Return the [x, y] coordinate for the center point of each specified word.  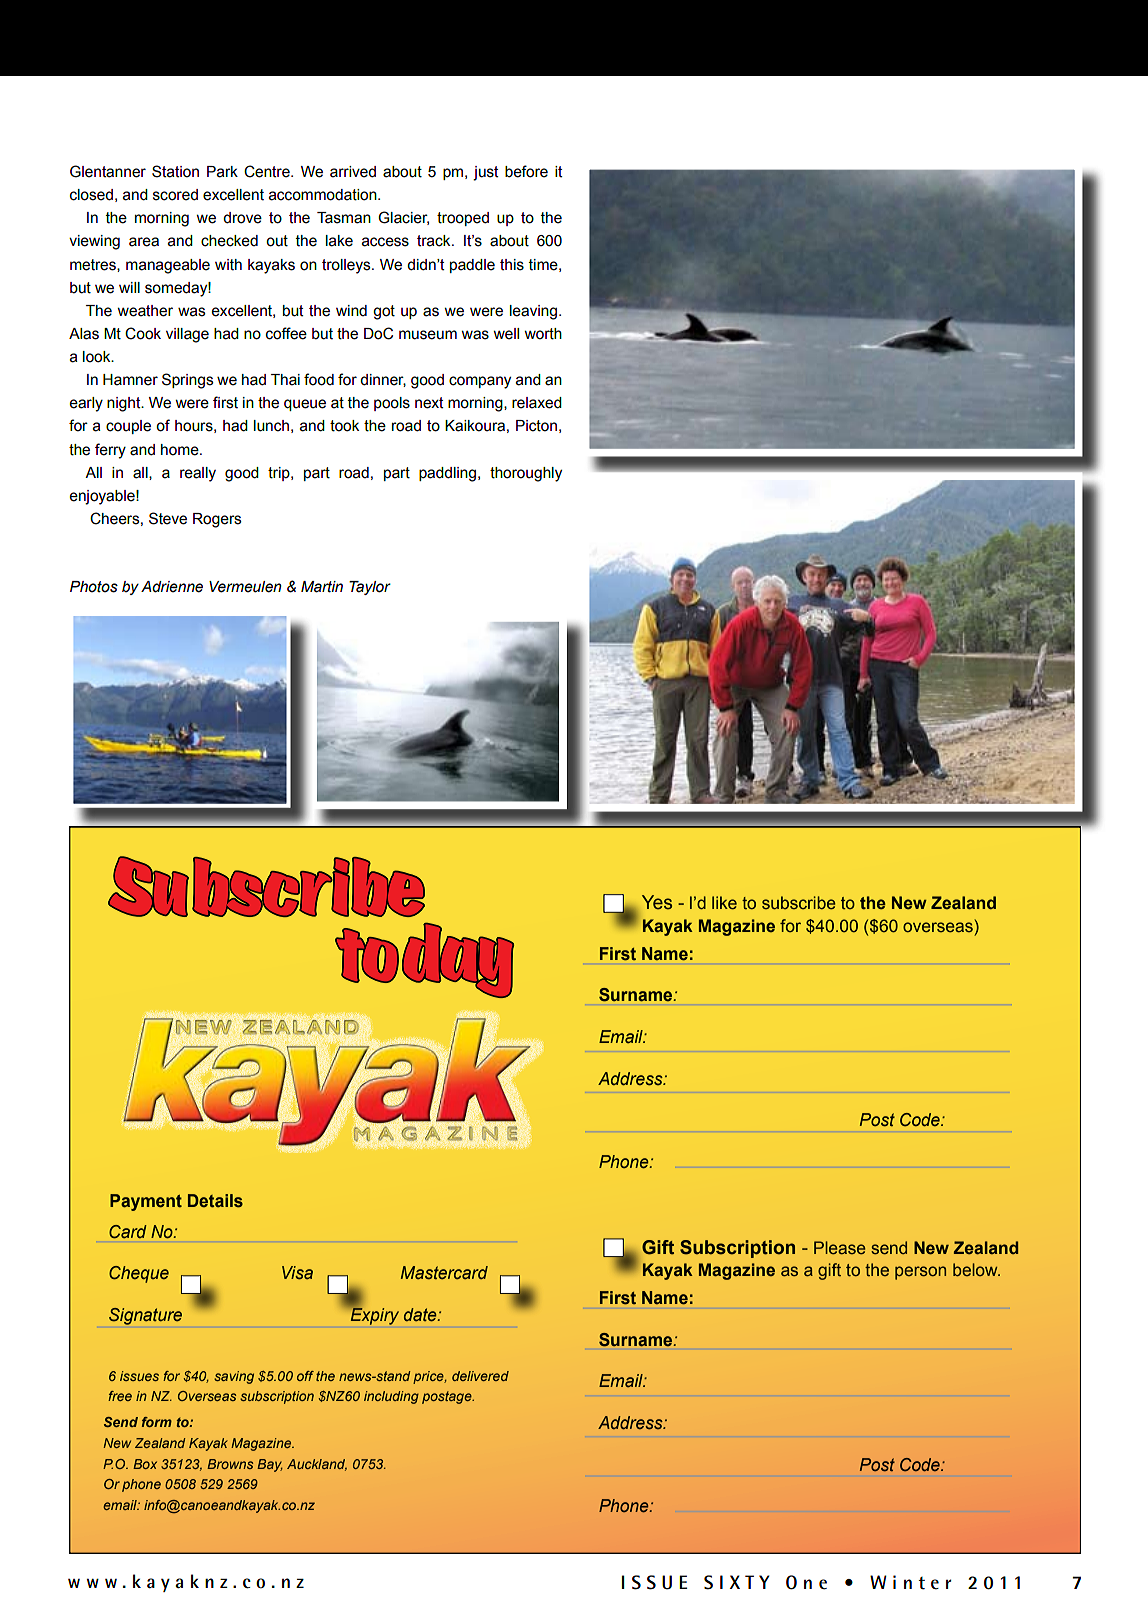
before [526, 171]
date [421, 1315]
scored [175, 195]
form [157, 1422]
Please [840, 1247]
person [920, 1273]
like [724, 902]
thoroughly [526, 474]
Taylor [370, 588]
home [181, 450]
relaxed [537, 403]
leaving [535, 312]
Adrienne [172, 587]
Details [215, 1201]
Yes [657, 902]
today [424, 960]
